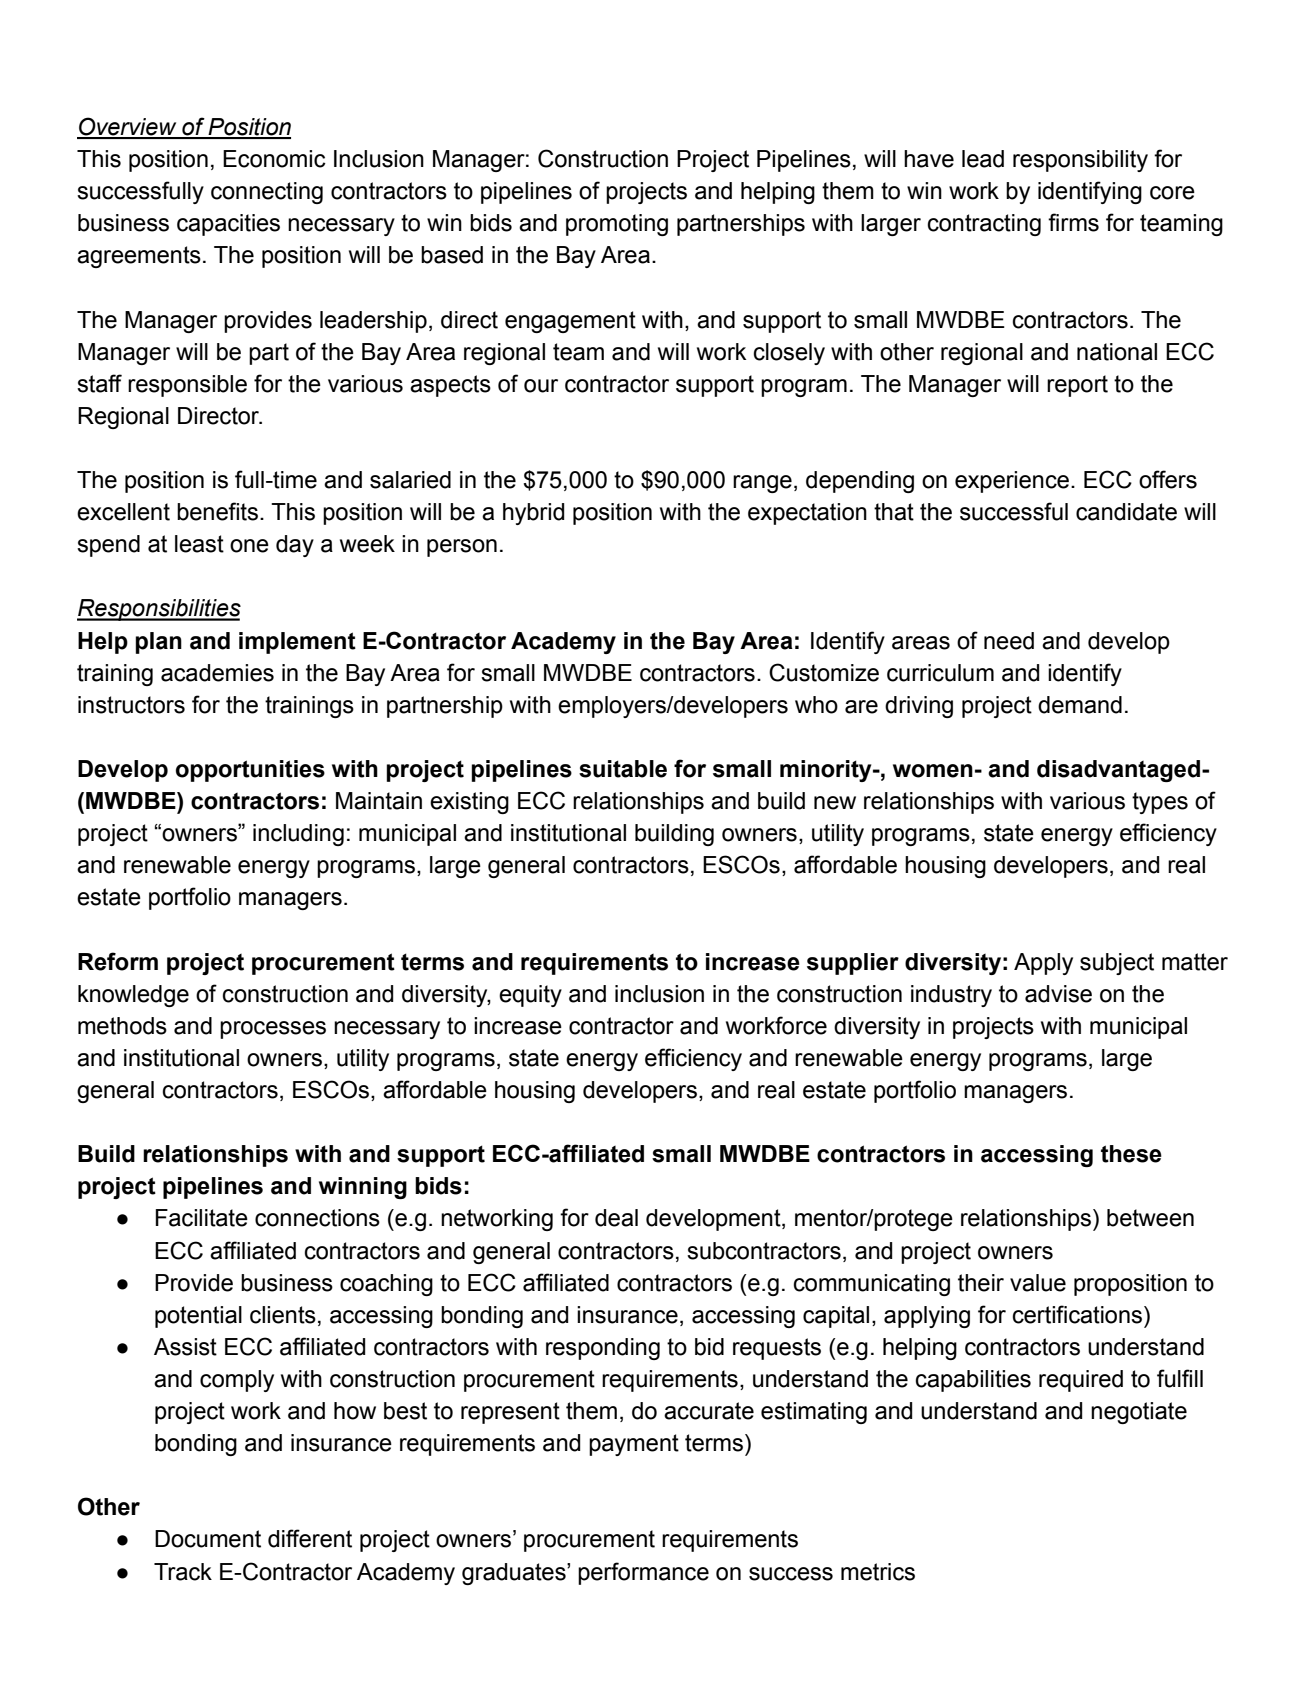  I want to click on types, so click(1160, 803).
